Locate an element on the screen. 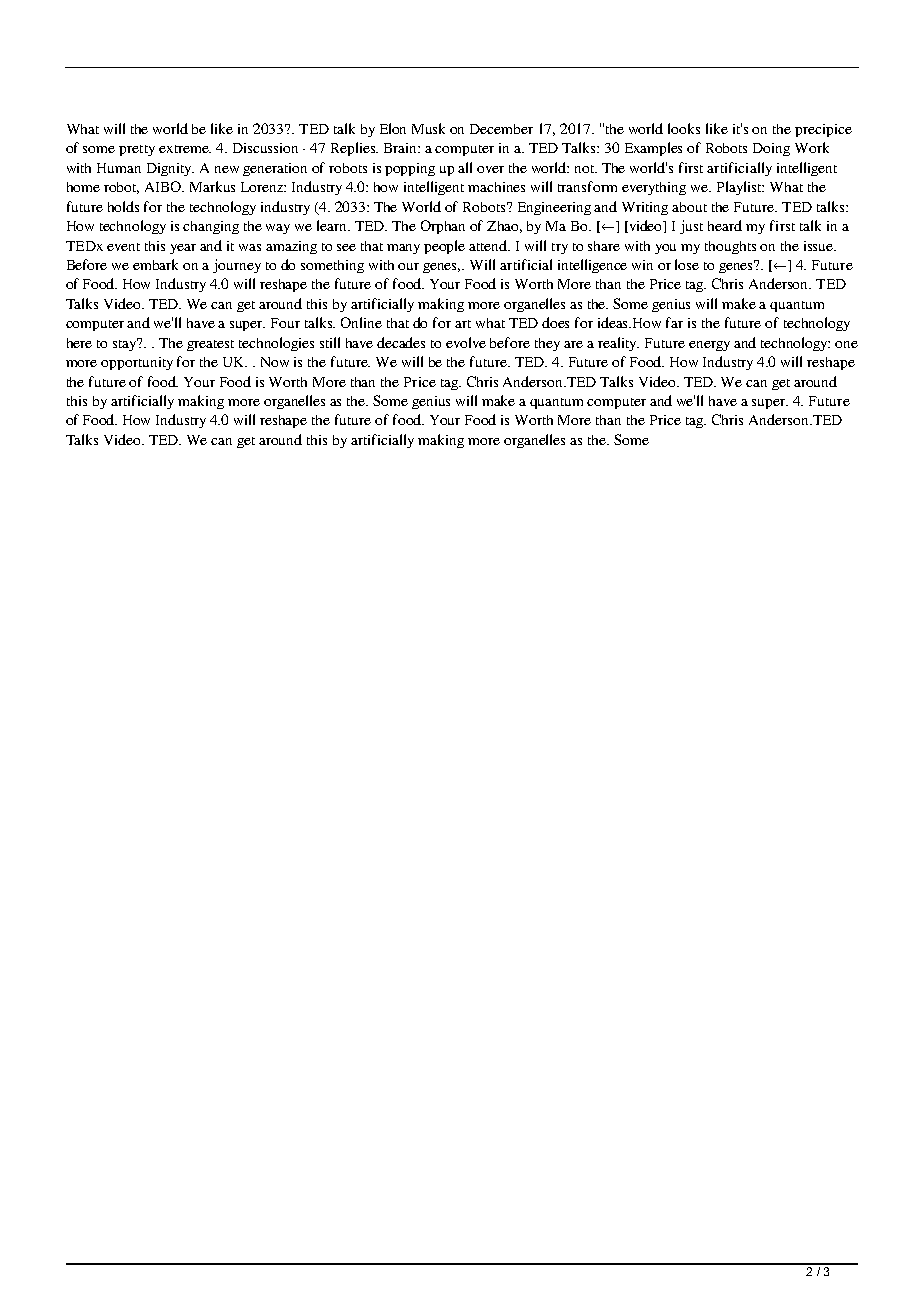  thoughts is located at coordinates (730, 247).
